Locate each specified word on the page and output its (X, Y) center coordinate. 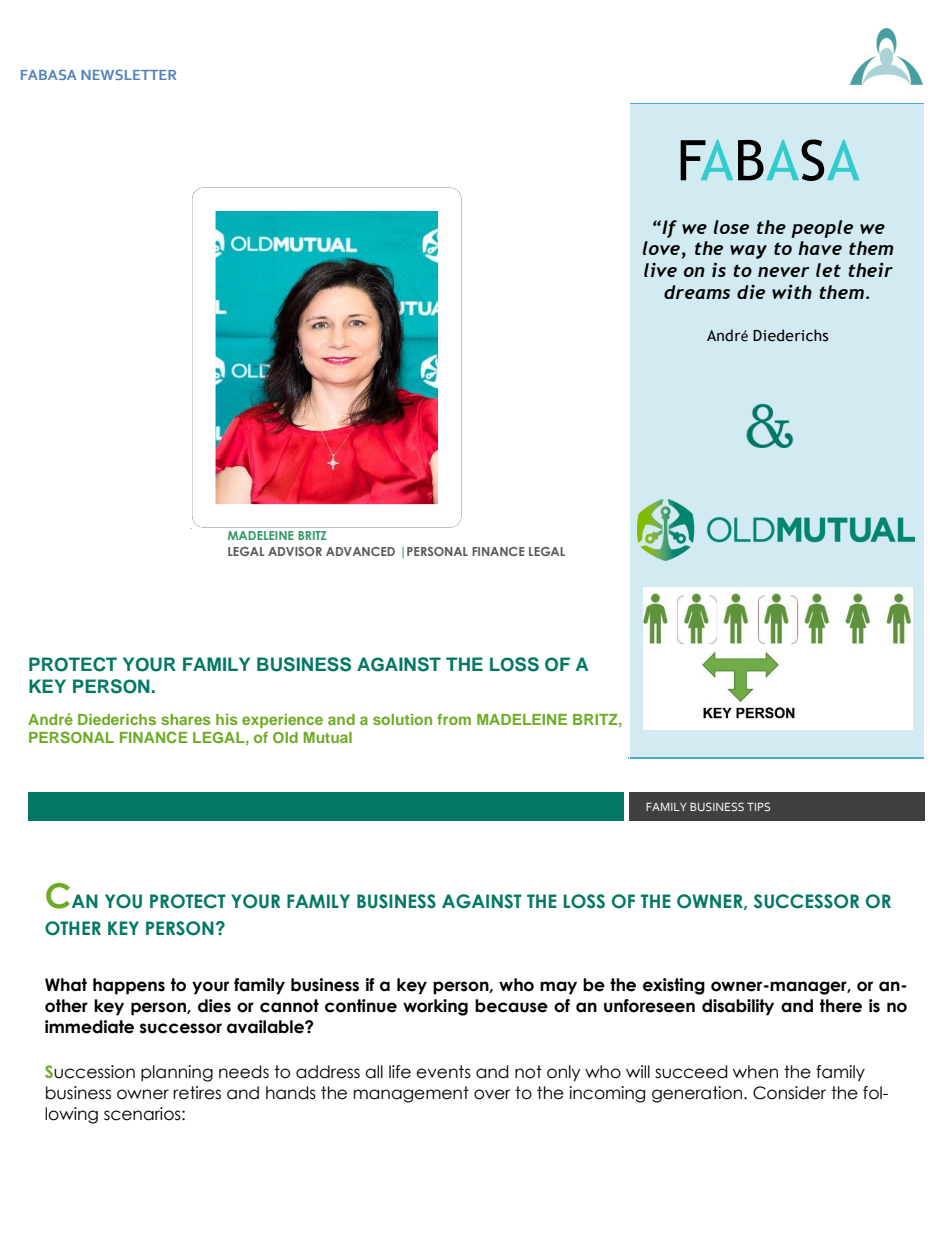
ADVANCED (360, 551)
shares (186, 719)
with (792, 291)
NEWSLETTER (128, 74)
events (443, 1072)
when (755, 1072)
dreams (697, 292)
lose (731, 227)
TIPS (758, 806)
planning (177, 1073)
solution (402, 719)
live (660, 270)
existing (674, 986)
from (454, 719)
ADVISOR (295, 551)
